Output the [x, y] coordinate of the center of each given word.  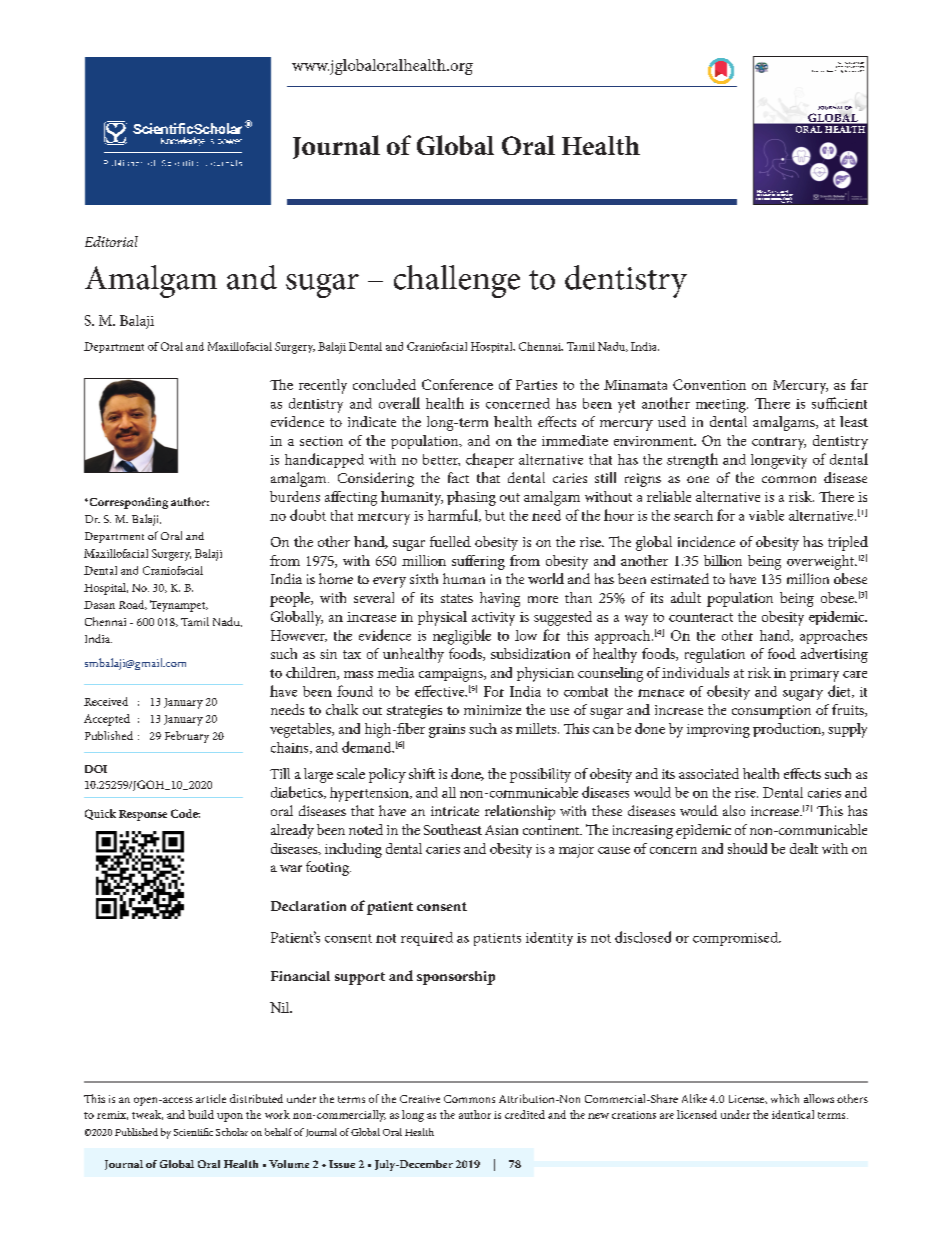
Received [106, 701]
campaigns [452, 675]
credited [525, 1114]
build [201, 1114]
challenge [457, 281]
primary [814, 675]
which [785, 1098]
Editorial [111, 241]
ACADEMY [764, 195]
